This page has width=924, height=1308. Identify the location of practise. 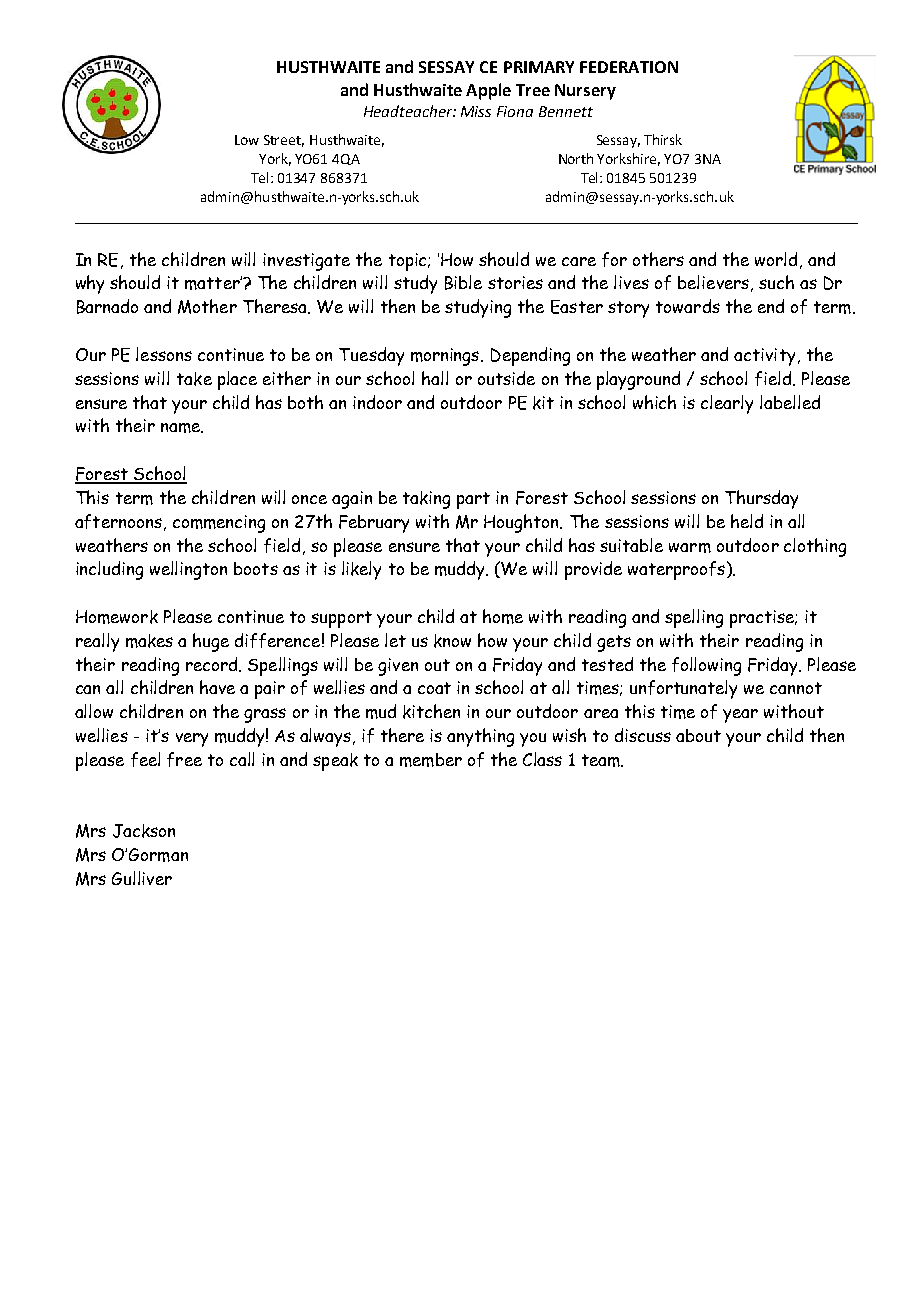
(763, 619).
